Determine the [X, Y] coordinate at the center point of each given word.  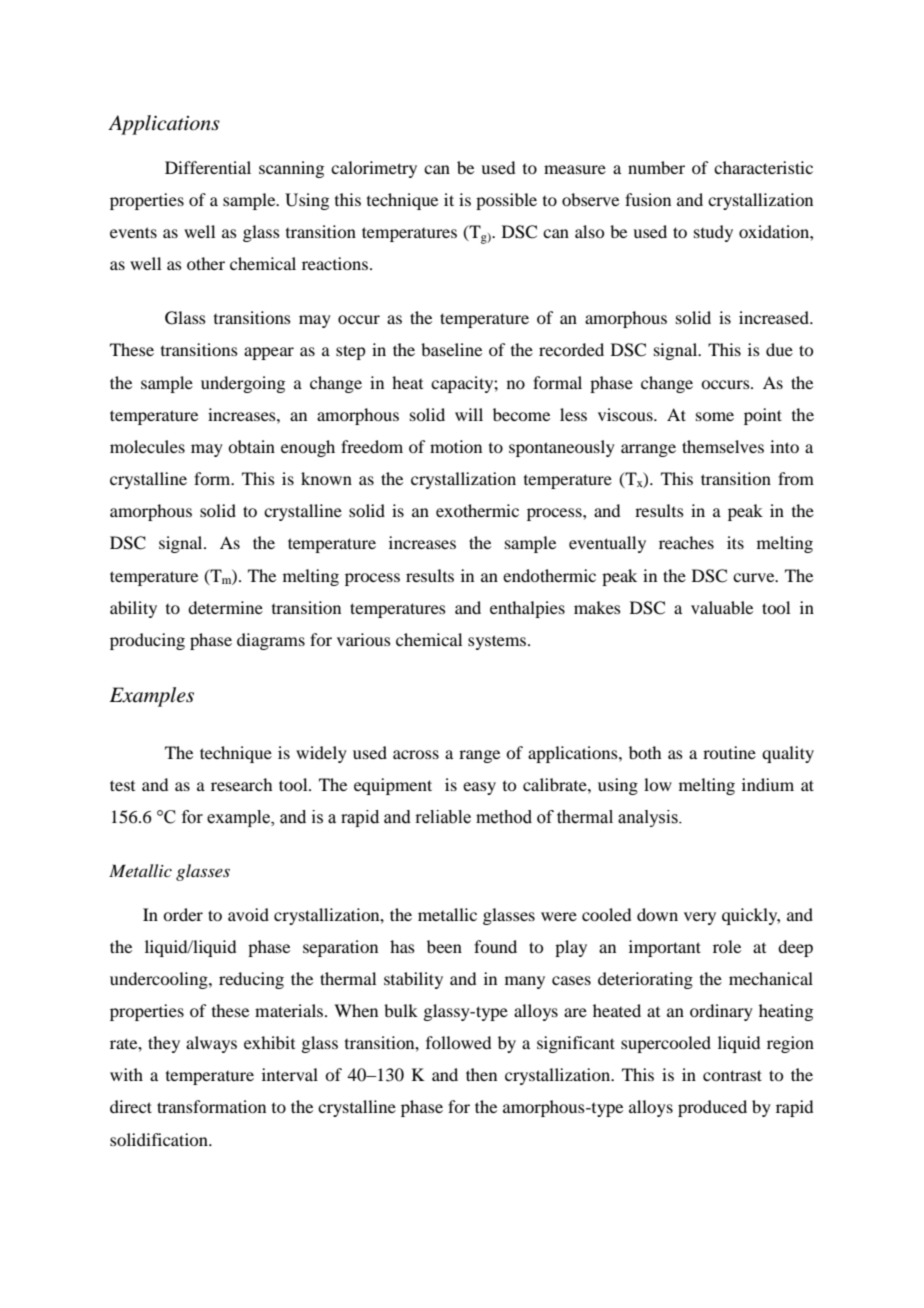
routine [729, 752]
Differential [208, 167]
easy [479, 788]
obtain [251, 446]
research [241, 784]
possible [506, 201]
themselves [723, 446]
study [713, 233]
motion [456, 446]
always [211, 1044]
